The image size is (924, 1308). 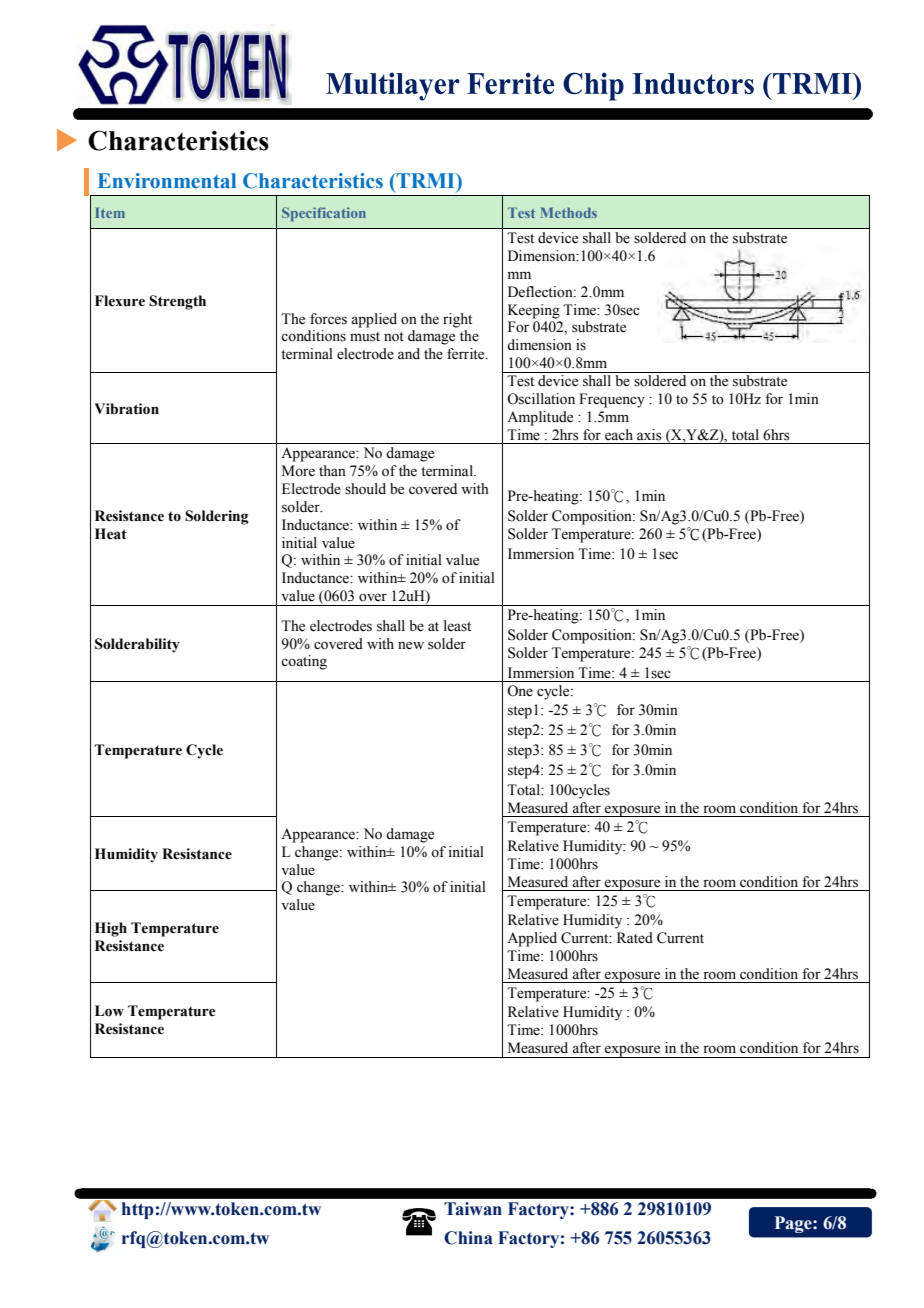 What do you see at coordinates (635, 938) in the screenshot?
I see `Rated` at bounding box center [635, 938].
